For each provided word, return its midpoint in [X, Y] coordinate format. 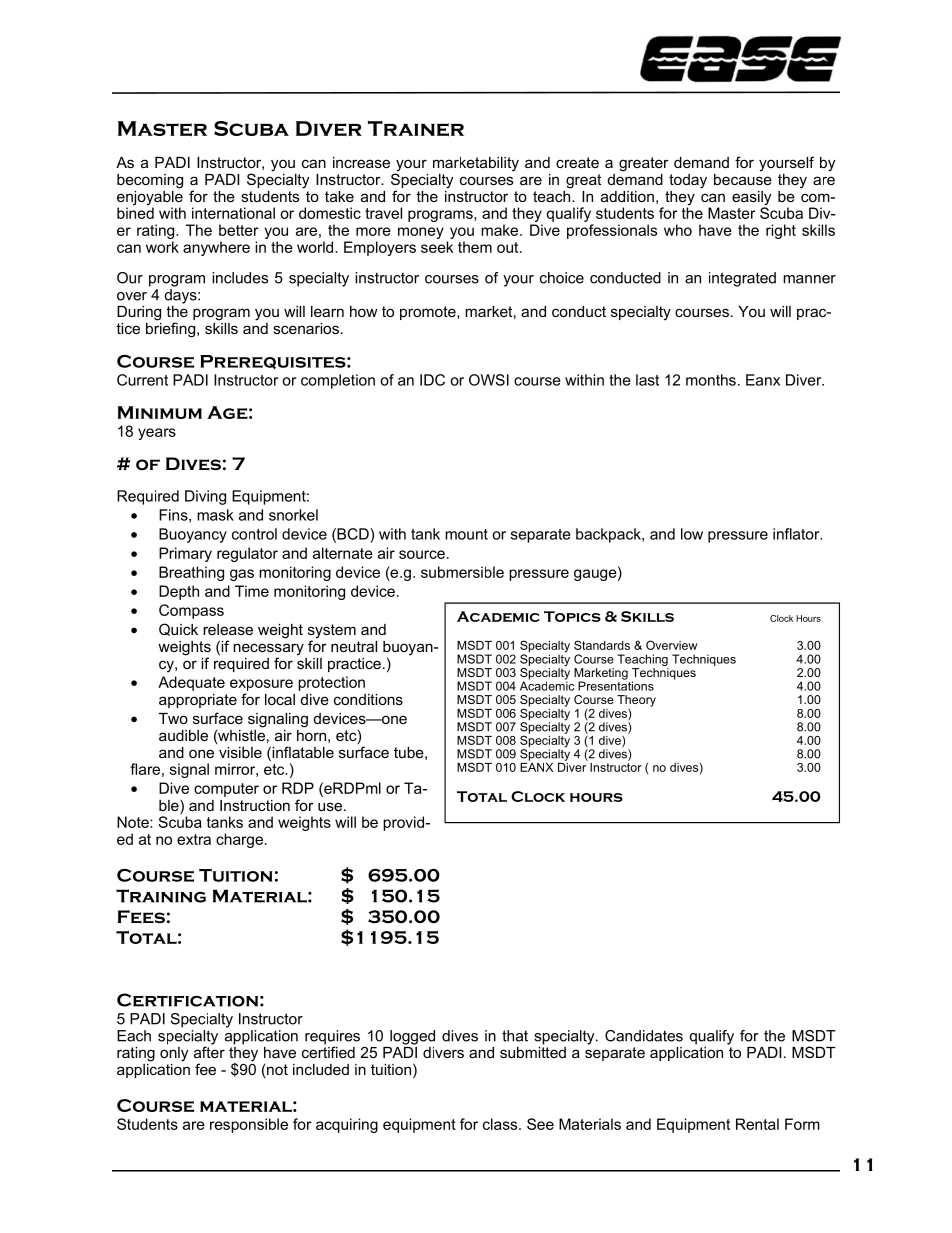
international [233, 213]
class [501, 1124]
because [743, 178]
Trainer [416, 128]
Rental [757, 1124]
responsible [249, 1125]
